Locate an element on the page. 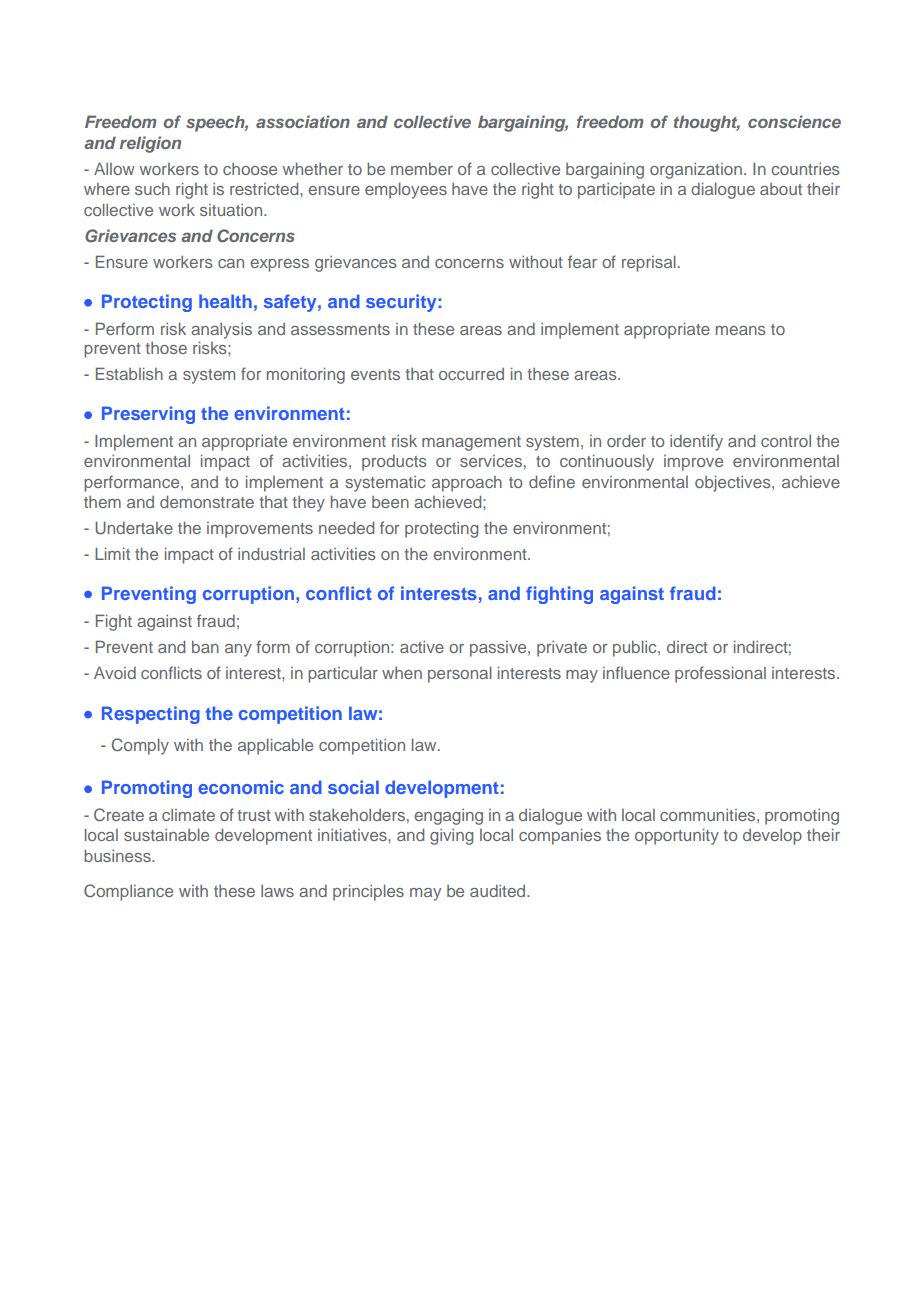  personal is located at coordinates (460, 674).
